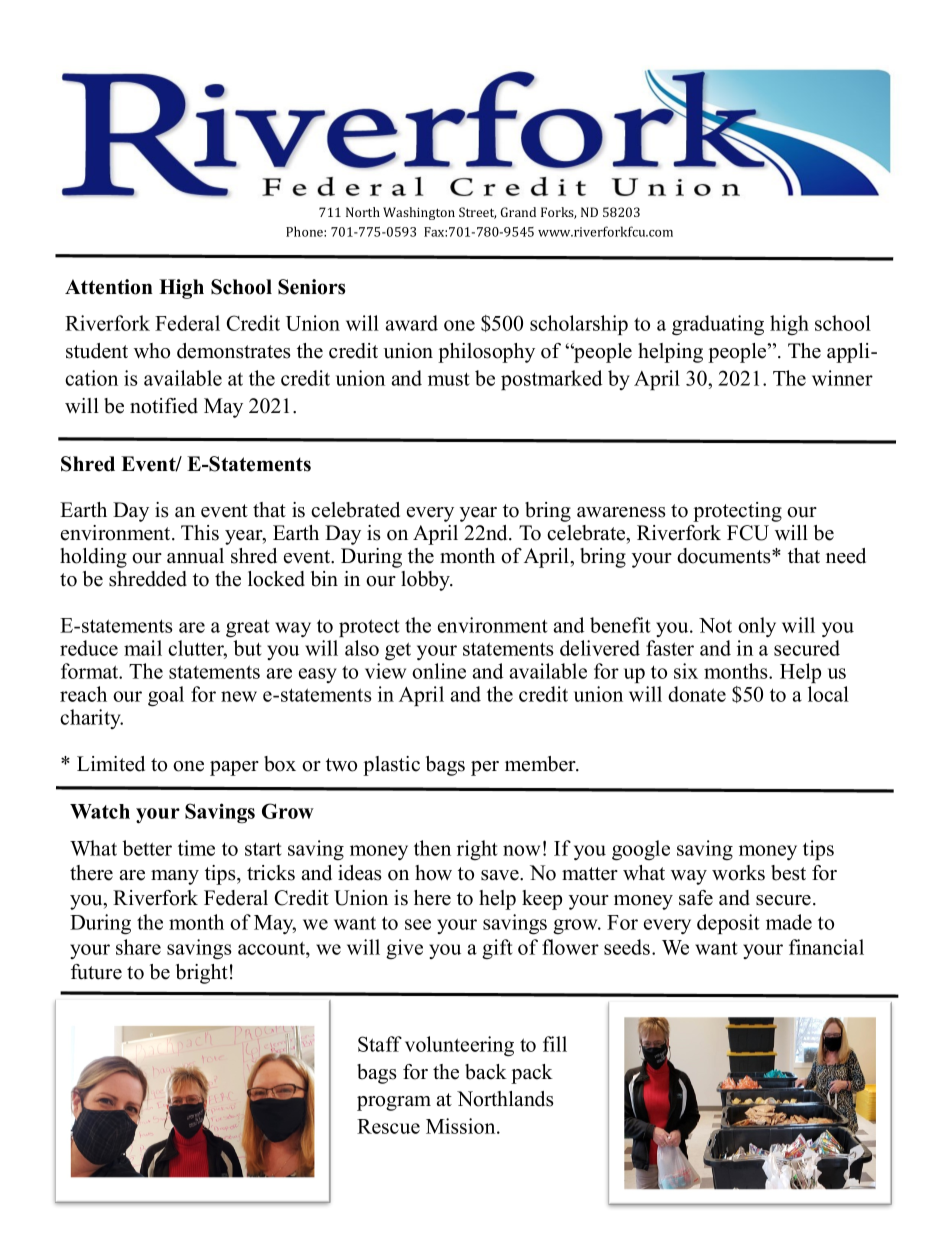 The height and width of the image is (1233, 952). I want to click on lobby, so click(427, 581).
